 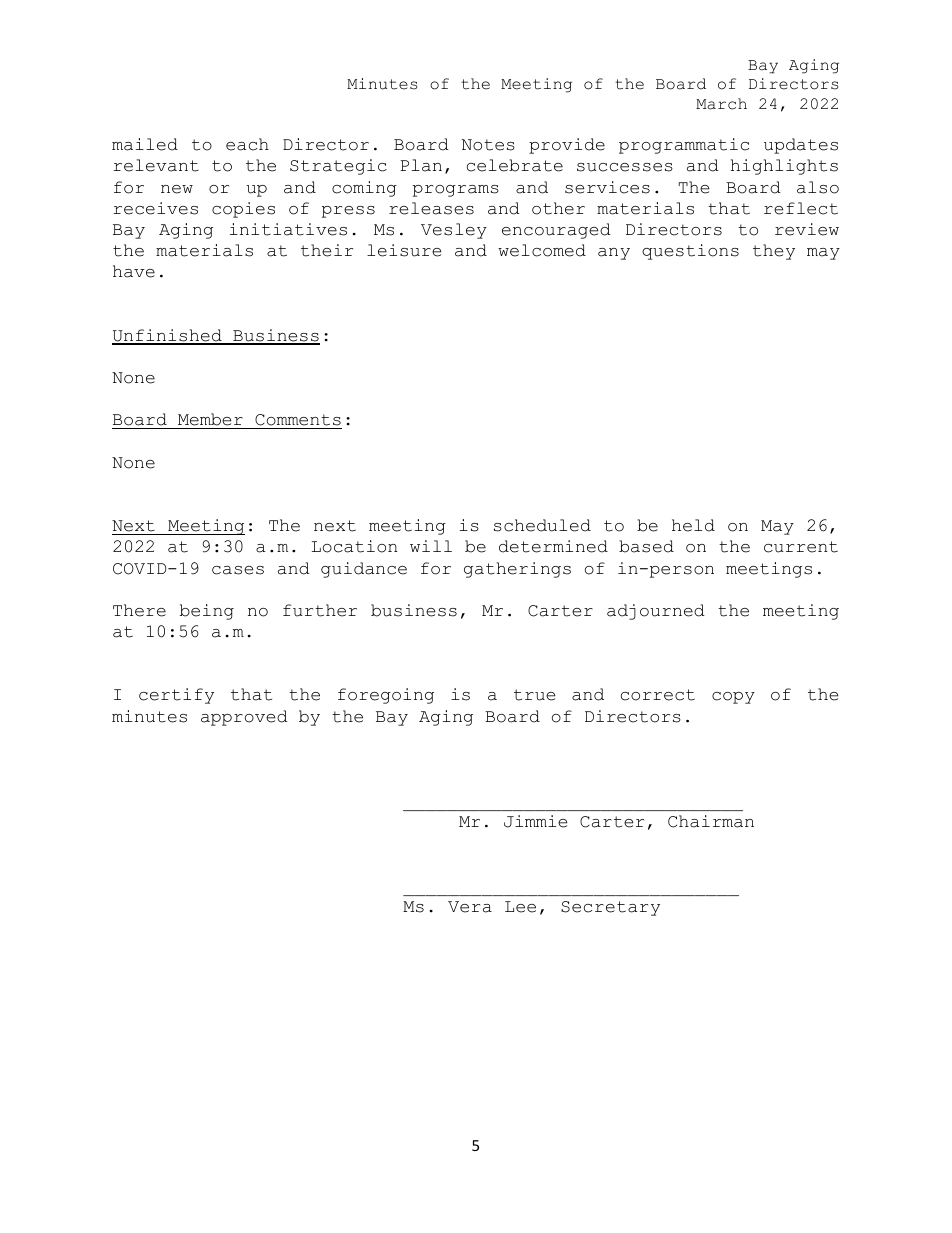 I want to click on Lee, so click(x=520, y=907).
